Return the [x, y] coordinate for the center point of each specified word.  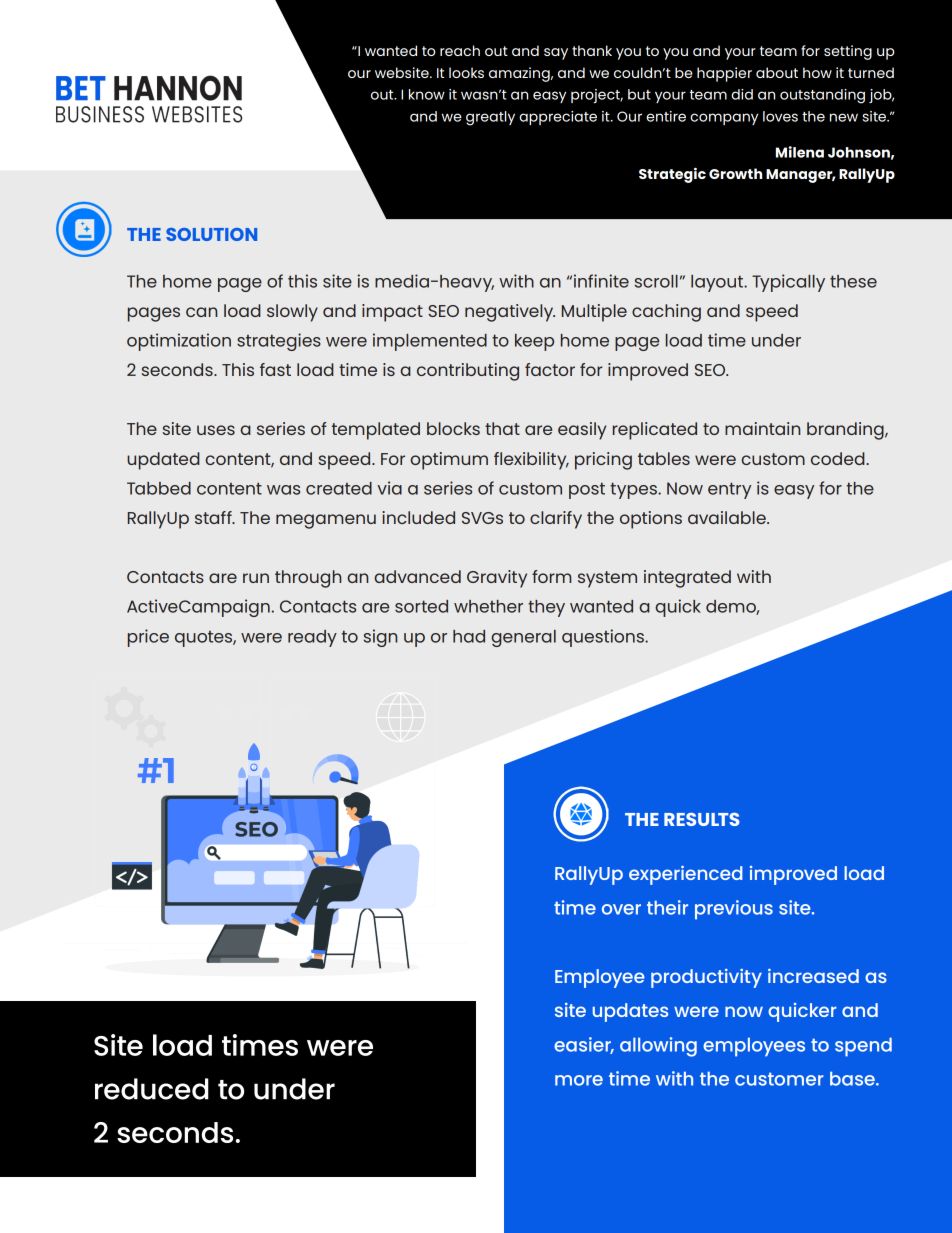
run [256, 578]
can [201, 312]
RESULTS [702, 819]
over [621, 909]
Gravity [497, 579]
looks [466, 72]
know [427, 94]
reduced [152, 1089]
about [777, 72]
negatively [510, 313]
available [728, 517]
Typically [788, 283]
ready [312, 638]
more [579, 1080]
